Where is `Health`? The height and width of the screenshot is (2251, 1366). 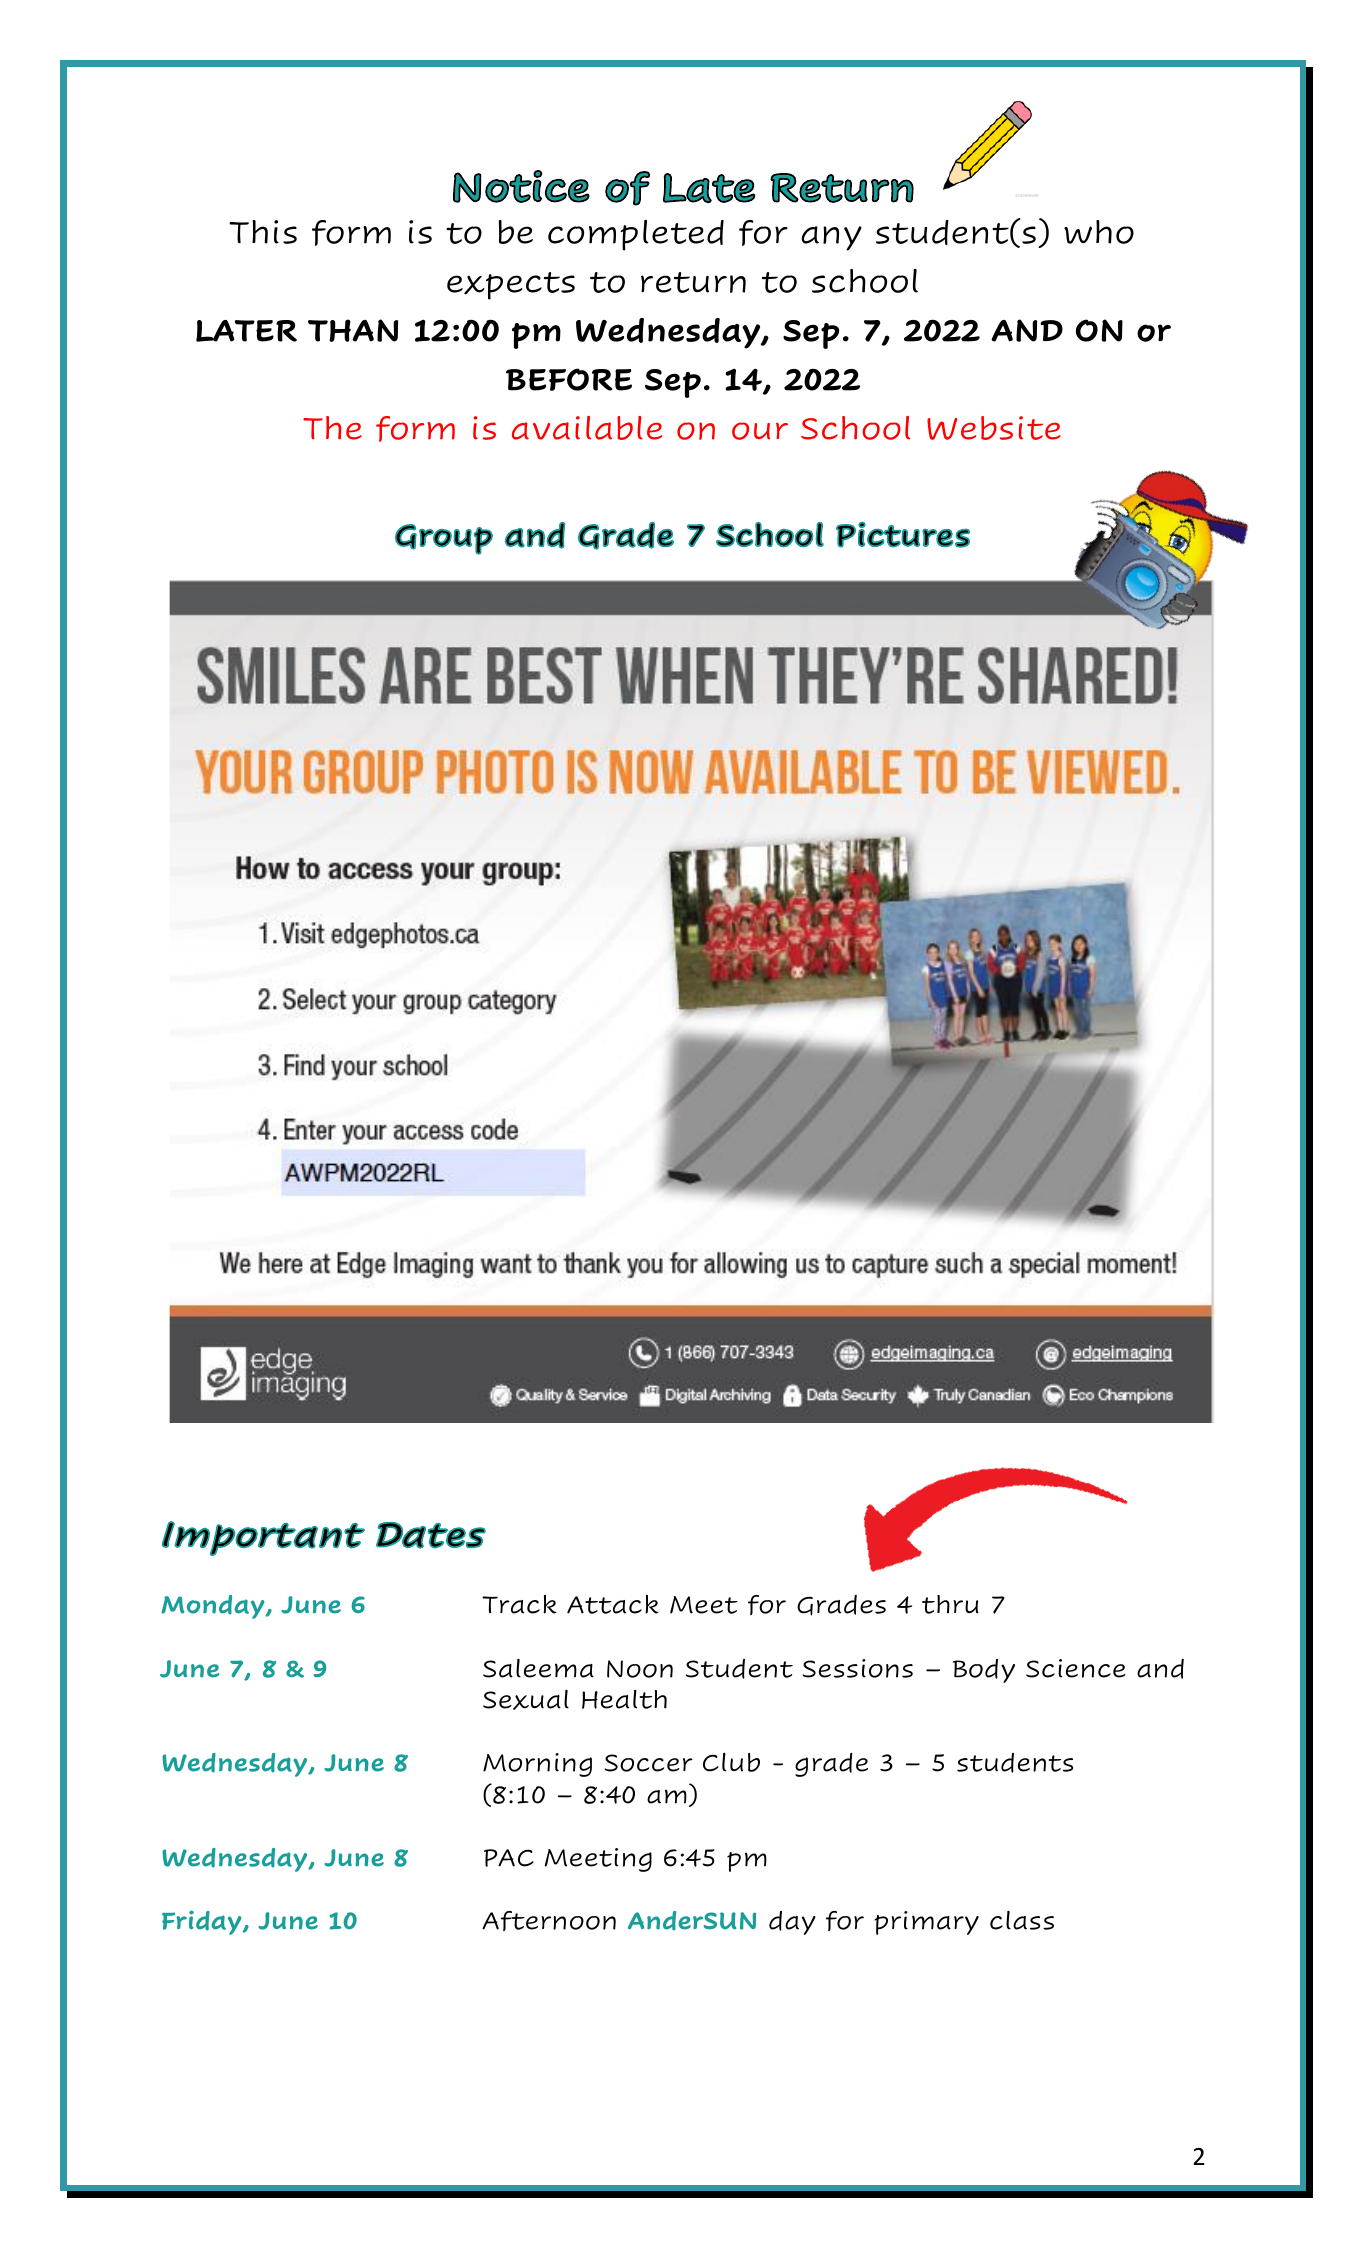 Health is located at coordinates (624, 1699).
